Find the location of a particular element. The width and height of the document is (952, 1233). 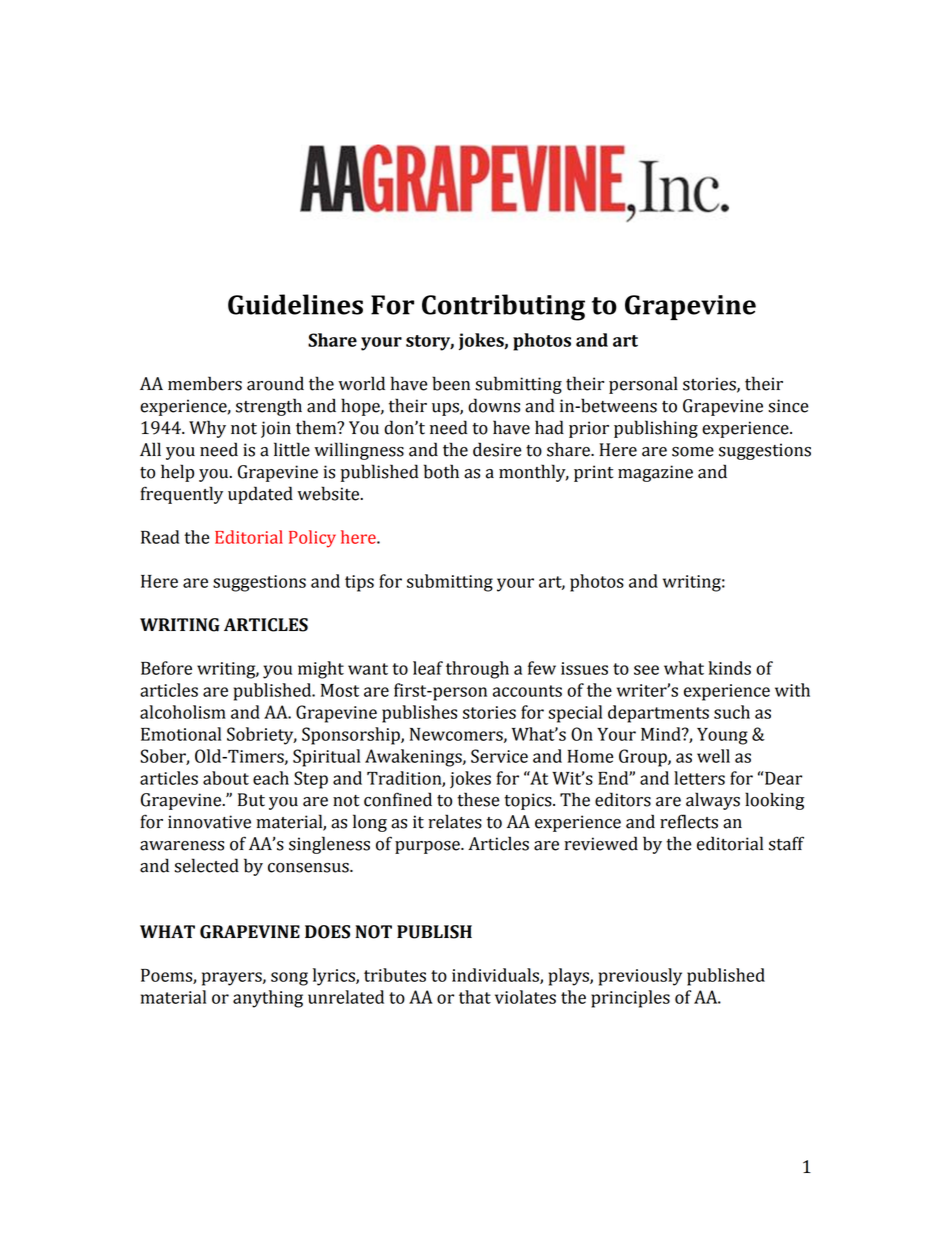

Guidelines is located at coordinates (295, 304).
